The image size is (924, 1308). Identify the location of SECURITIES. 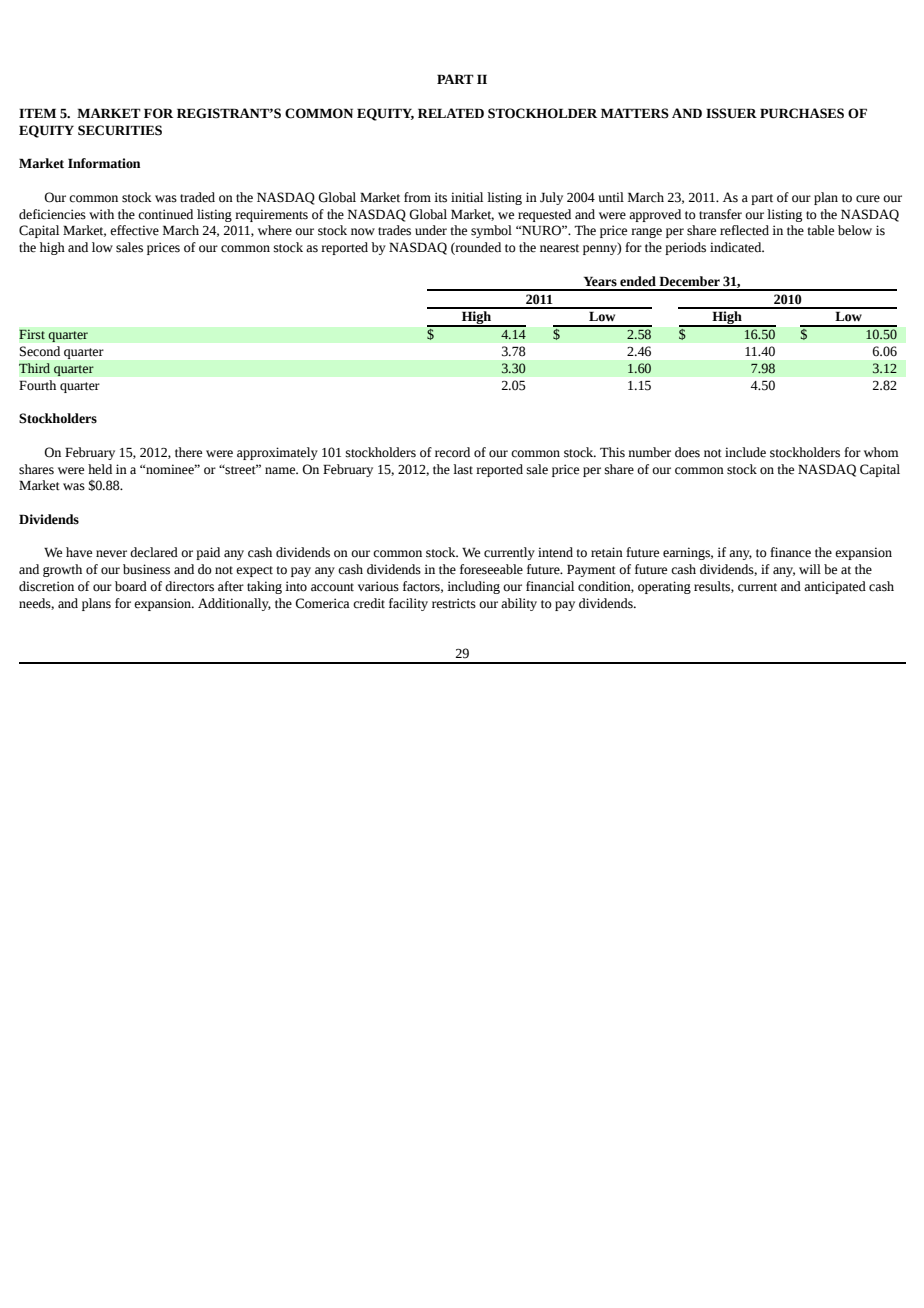
(120, 130).
